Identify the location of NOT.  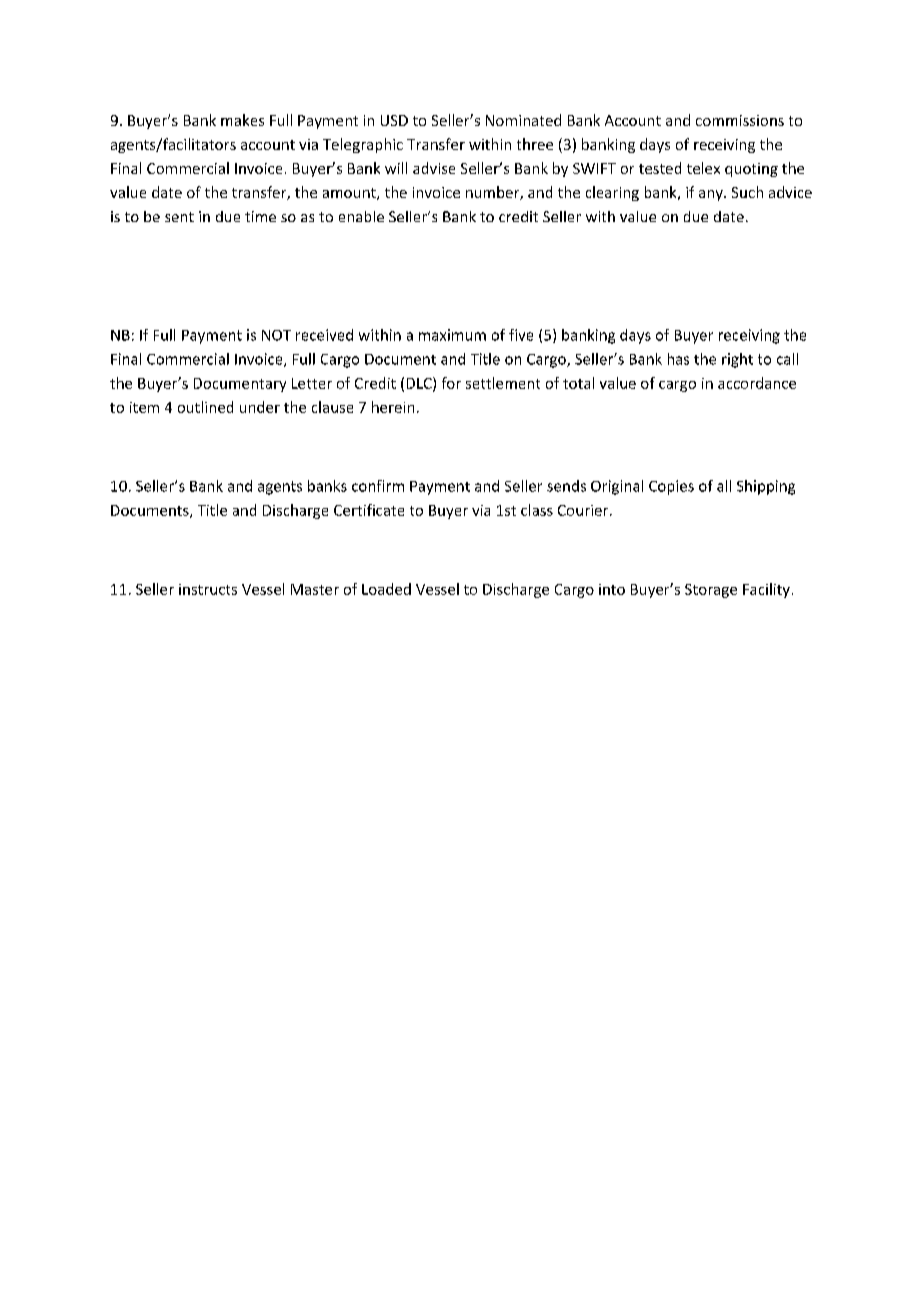
(276, 335).
